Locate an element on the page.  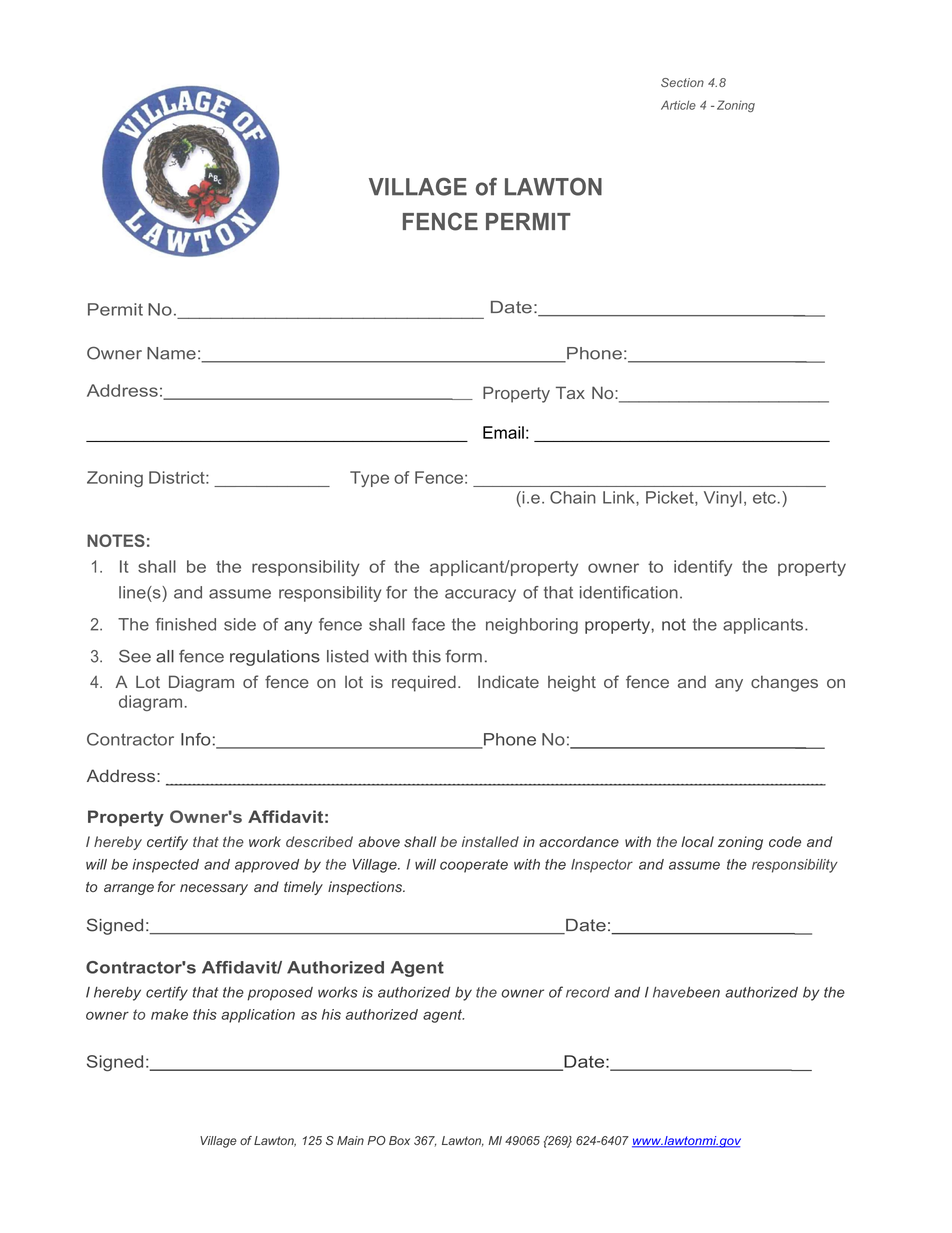
Tax is located at coordinates (570, 392).
